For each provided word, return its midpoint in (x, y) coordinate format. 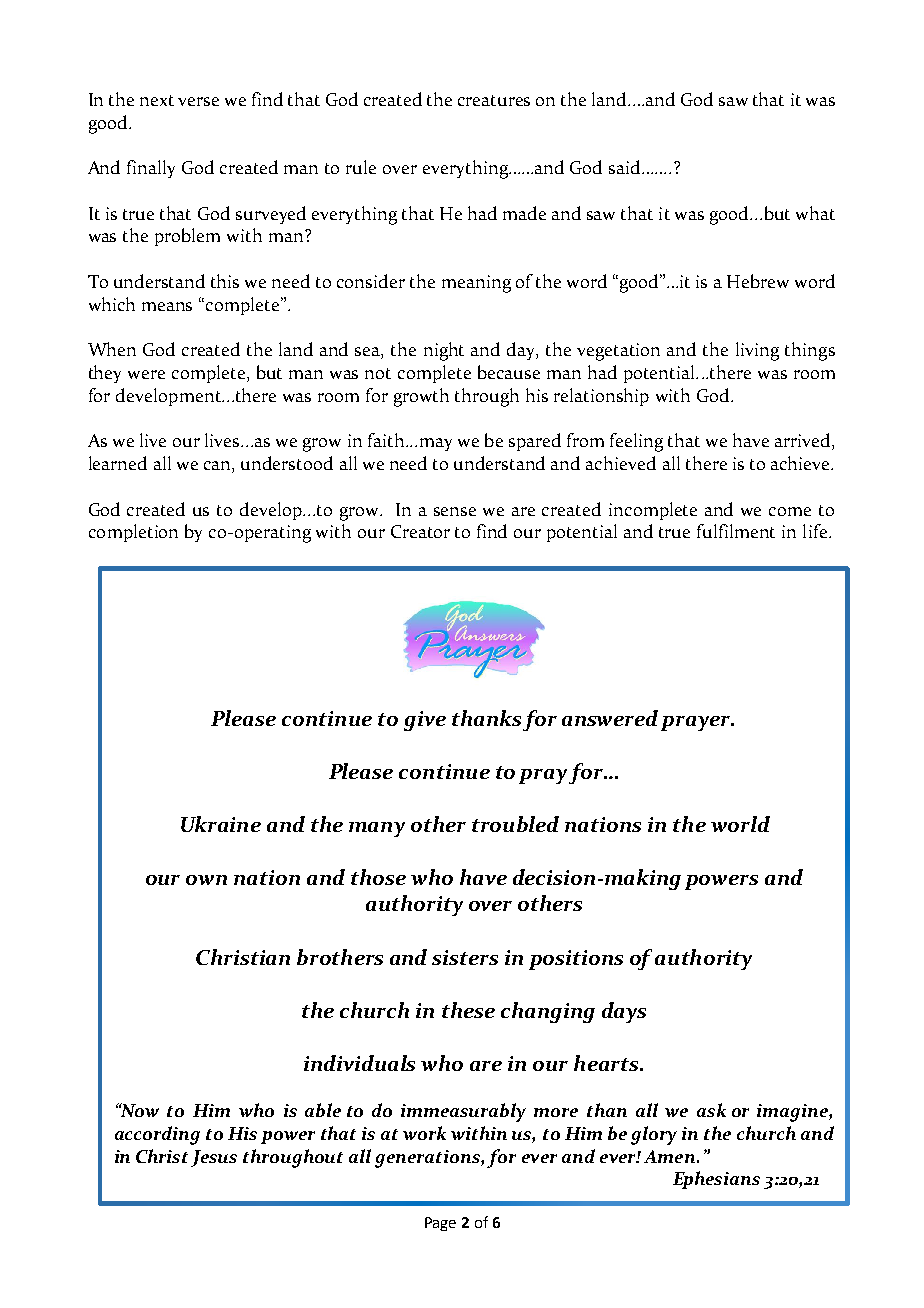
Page (440, 1224)
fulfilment (736, 531)
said (626, 167)
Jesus (214, 1158)
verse (198, 101)
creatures (494, 100)
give (425, 721)
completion (133, 533)
